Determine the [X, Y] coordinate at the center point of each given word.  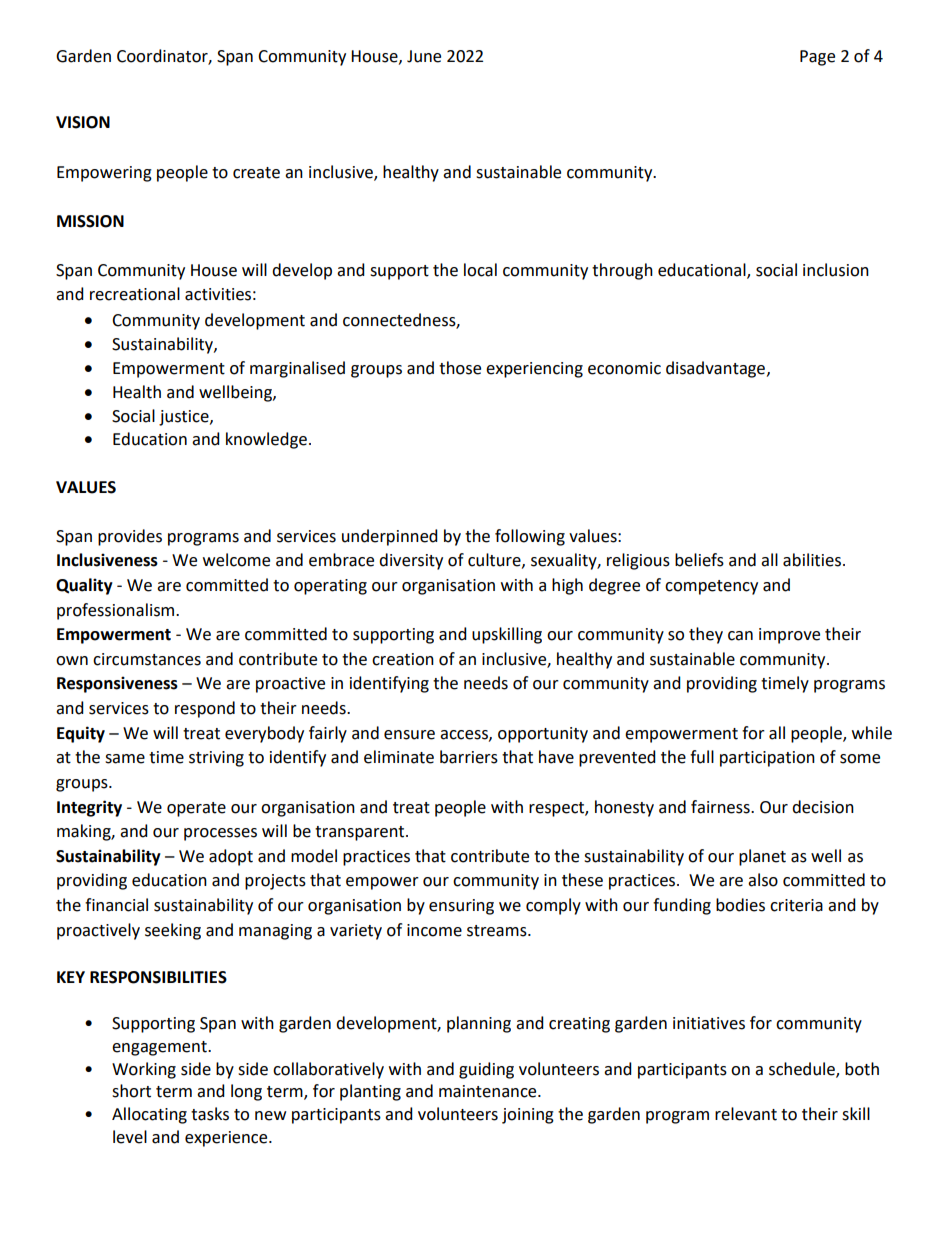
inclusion [836, 270]
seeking [173, 931]
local [480, 270]
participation [767, 759]
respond [205, 709]
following [530, 537]
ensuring [461, 907]
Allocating [149, 1115]
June [424, 56]
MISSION [90, 221]
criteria [796, 905]
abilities [812, 560]
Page [817, 58]
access [465, 735]
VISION [83, 122]
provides [130, 537]
